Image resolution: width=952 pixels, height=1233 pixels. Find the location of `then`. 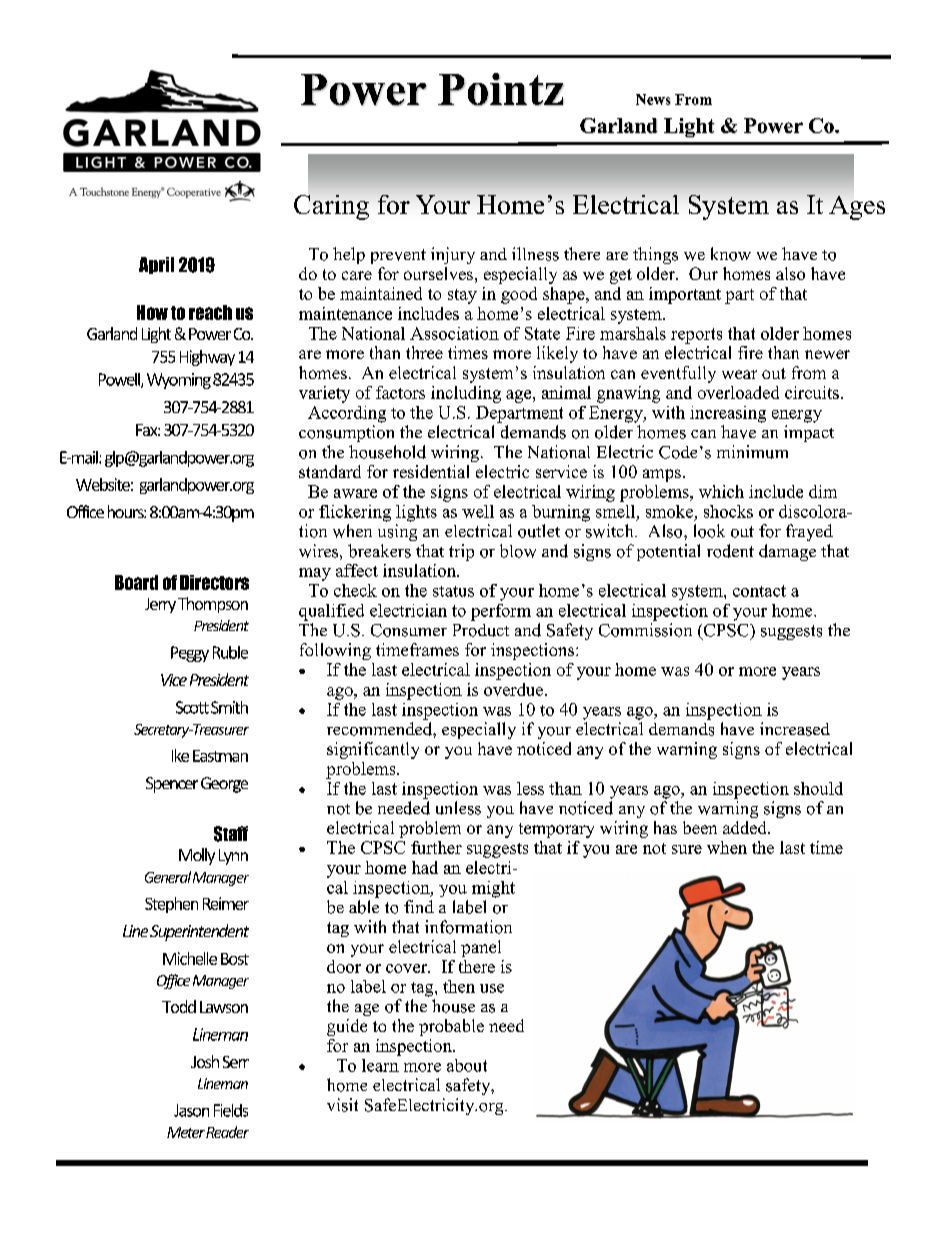

then is located at coordinates (459, 986).
